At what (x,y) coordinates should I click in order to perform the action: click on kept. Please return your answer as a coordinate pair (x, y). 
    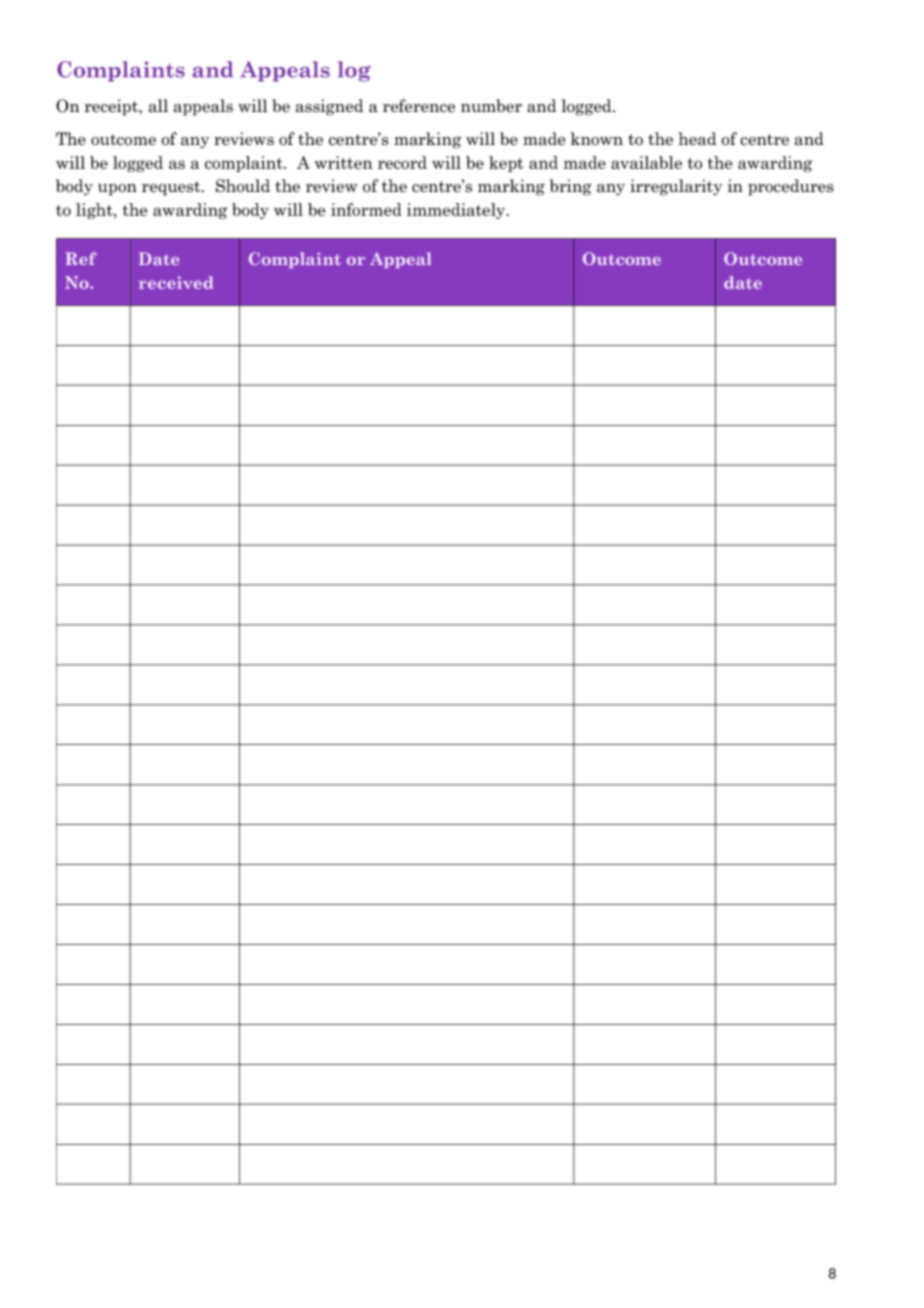
    Looking at the image, I should click on (506, 164).
